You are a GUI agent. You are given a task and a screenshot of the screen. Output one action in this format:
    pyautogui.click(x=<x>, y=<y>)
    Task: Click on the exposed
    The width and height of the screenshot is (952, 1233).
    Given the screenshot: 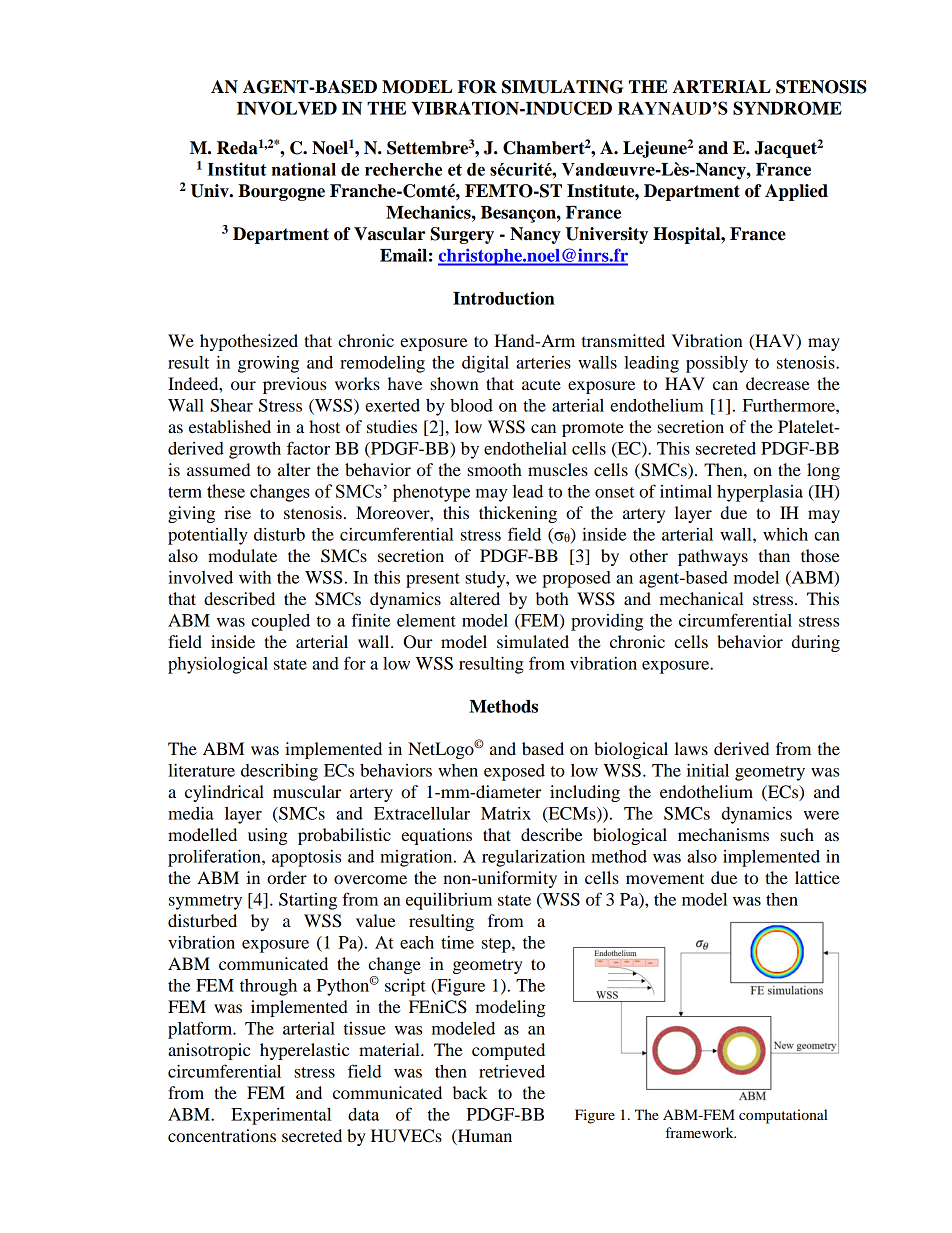 What is the action you would take?
    pyautogui.click(x=514, y=772)
